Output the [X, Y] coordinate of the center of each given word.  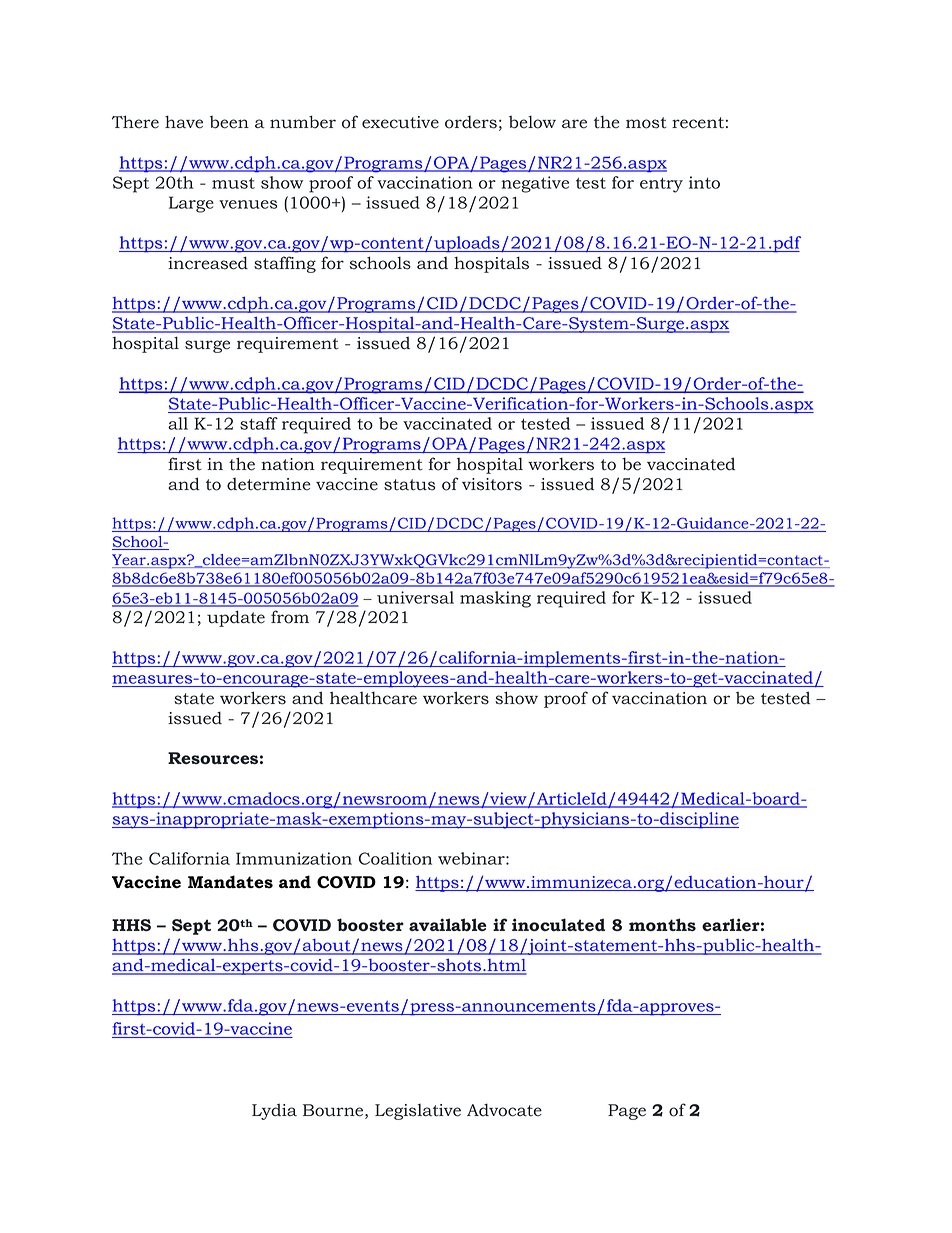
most [646, 123]
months [662, 924]
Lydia [274, 1111]
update [236, 618]
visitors [492, 484]
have [184, 122]
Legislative [418, 1112]
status [409, 485]
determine [269, 484]
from [290, 617]
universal [415, 597]
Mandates [230, 882]
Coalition [395, 858]
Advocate [504, 1110]
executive [400, 122]
